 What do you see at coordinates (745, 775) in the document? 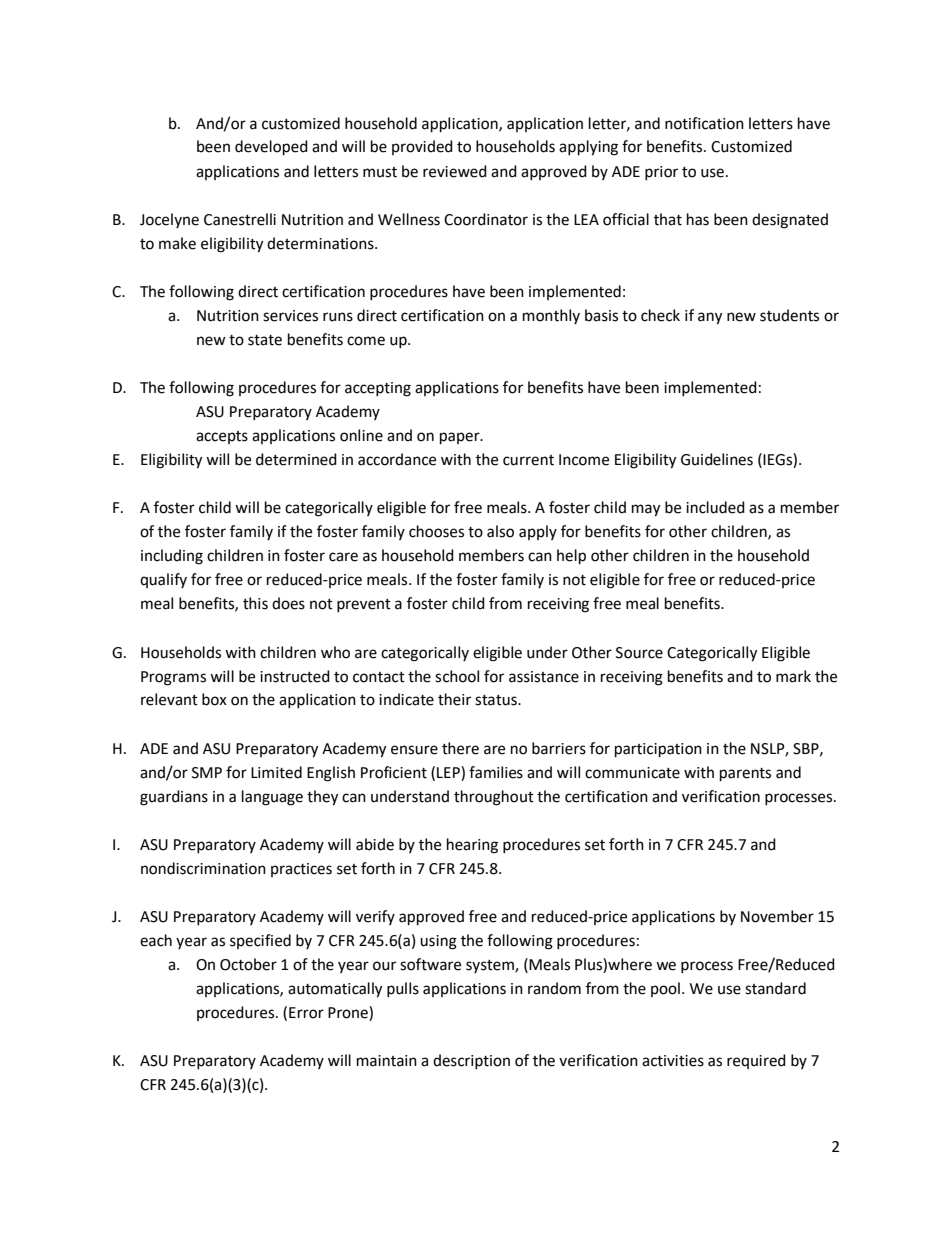
I see `parents` at bounding box center [745, 775].
